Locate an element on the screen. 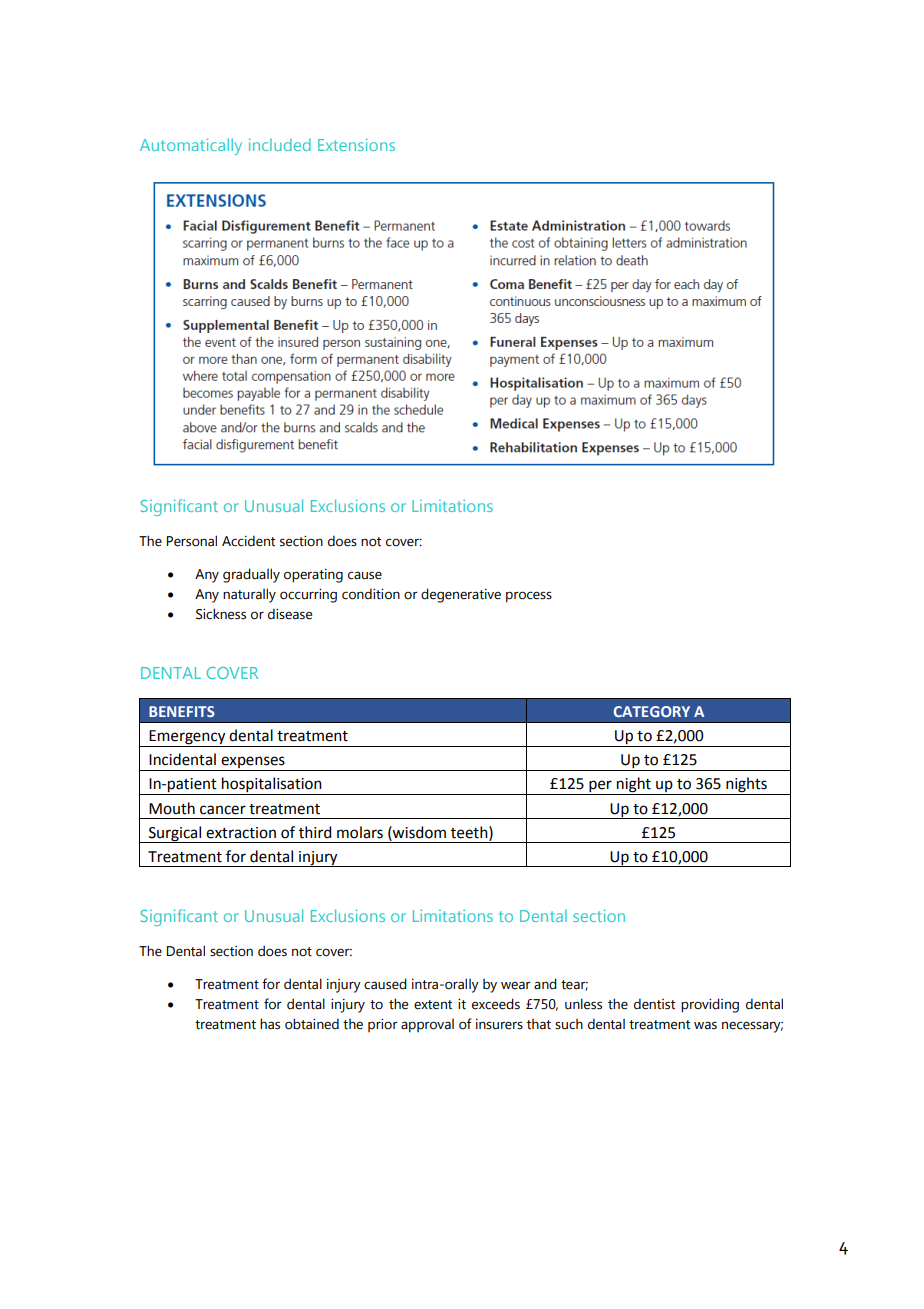 This screenshot has width=924, height=1309. naturally is located at coordinates (249, 595).
